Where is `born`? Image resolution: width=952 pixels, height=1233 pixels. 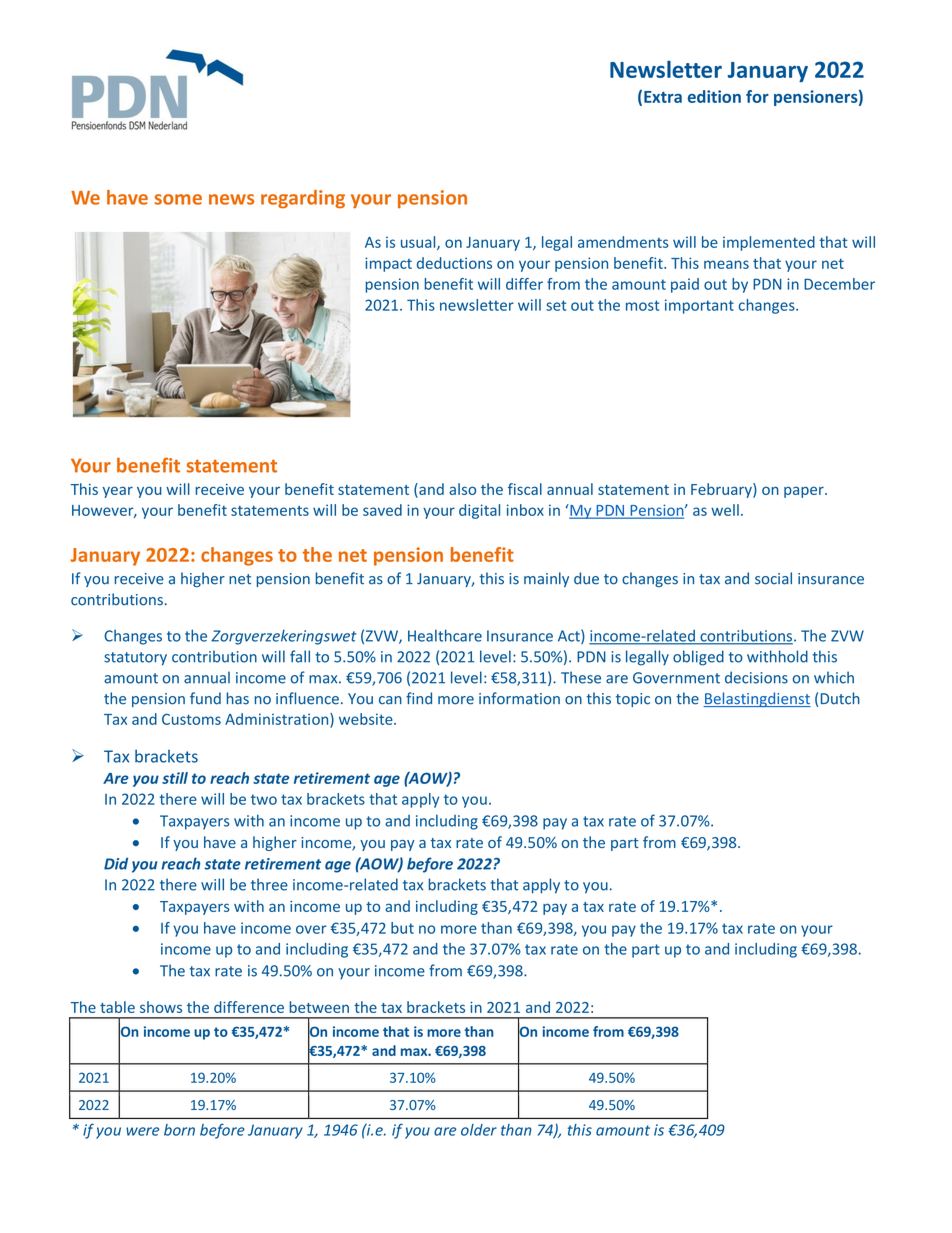
born is located at coordinates (179, 1130).
